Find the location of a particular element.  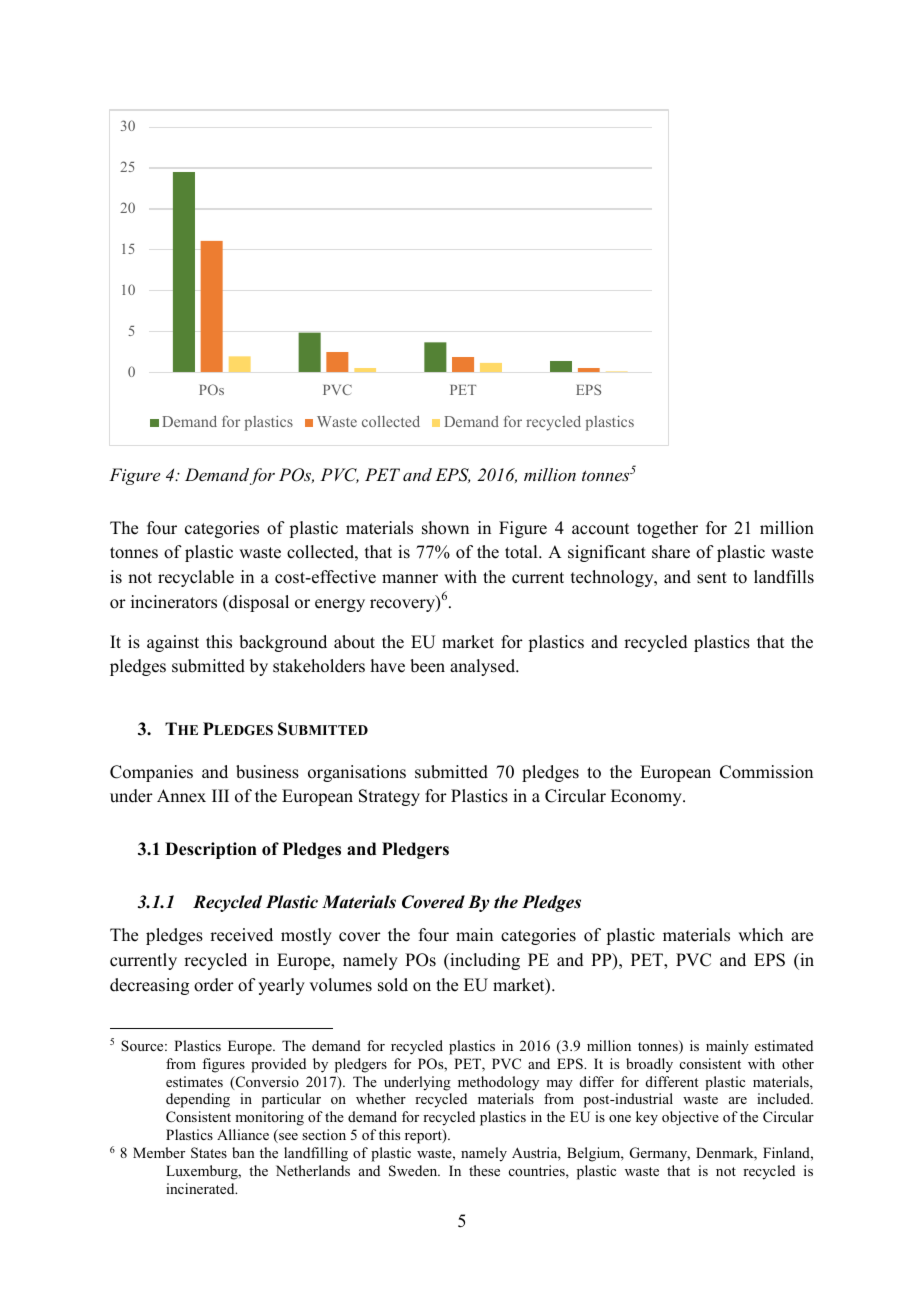

ban is located at coordinates (243, 1152).
